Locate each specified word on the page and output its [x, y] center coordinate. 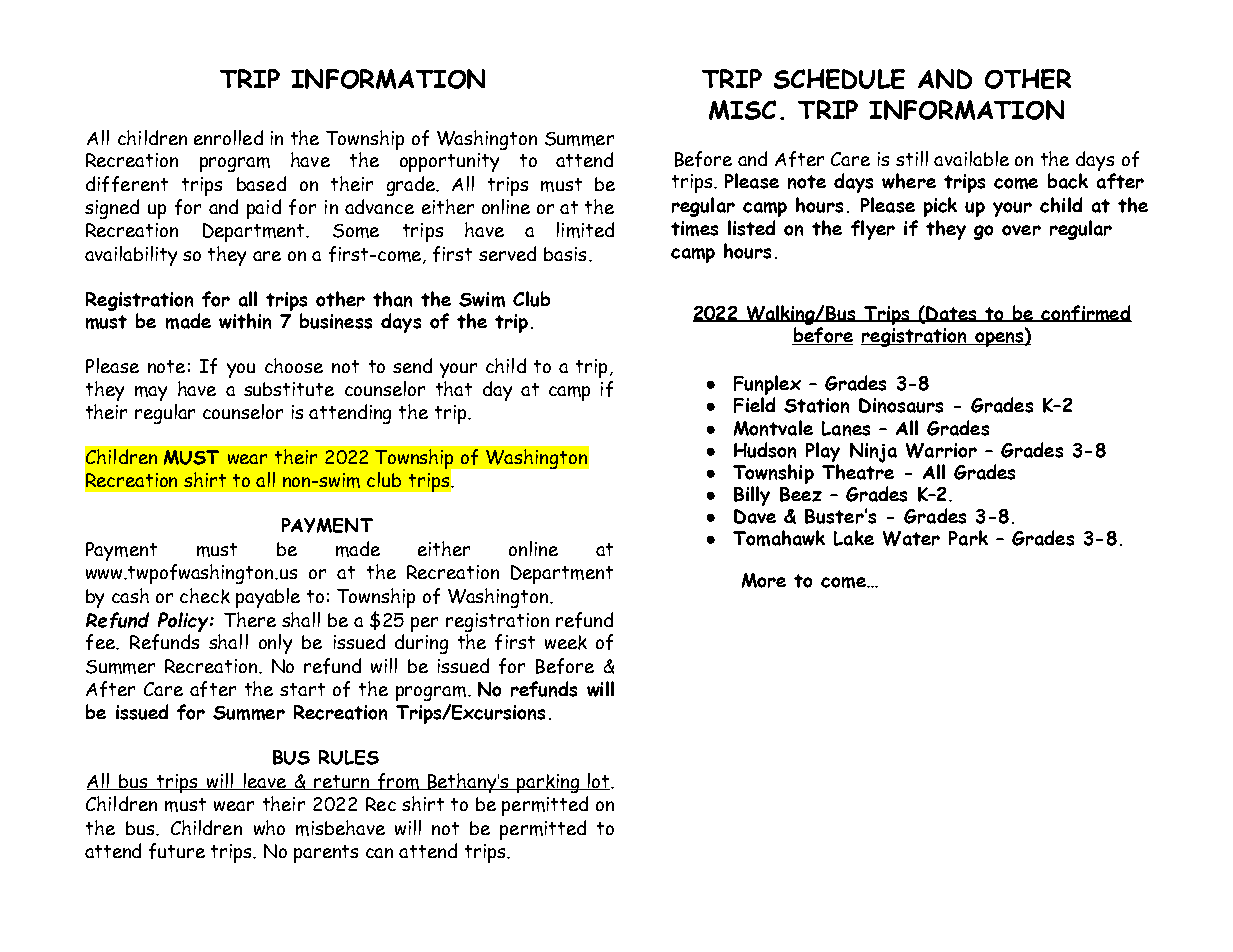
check [205, 596]
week [566, 642]
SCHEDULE [839, 79]
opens [999, 339]
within [245, 321]
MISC [742, 110]
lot [598, 781]
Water [911, 538]
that [454, 388]
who [269, 827]
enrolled [228, 137]
